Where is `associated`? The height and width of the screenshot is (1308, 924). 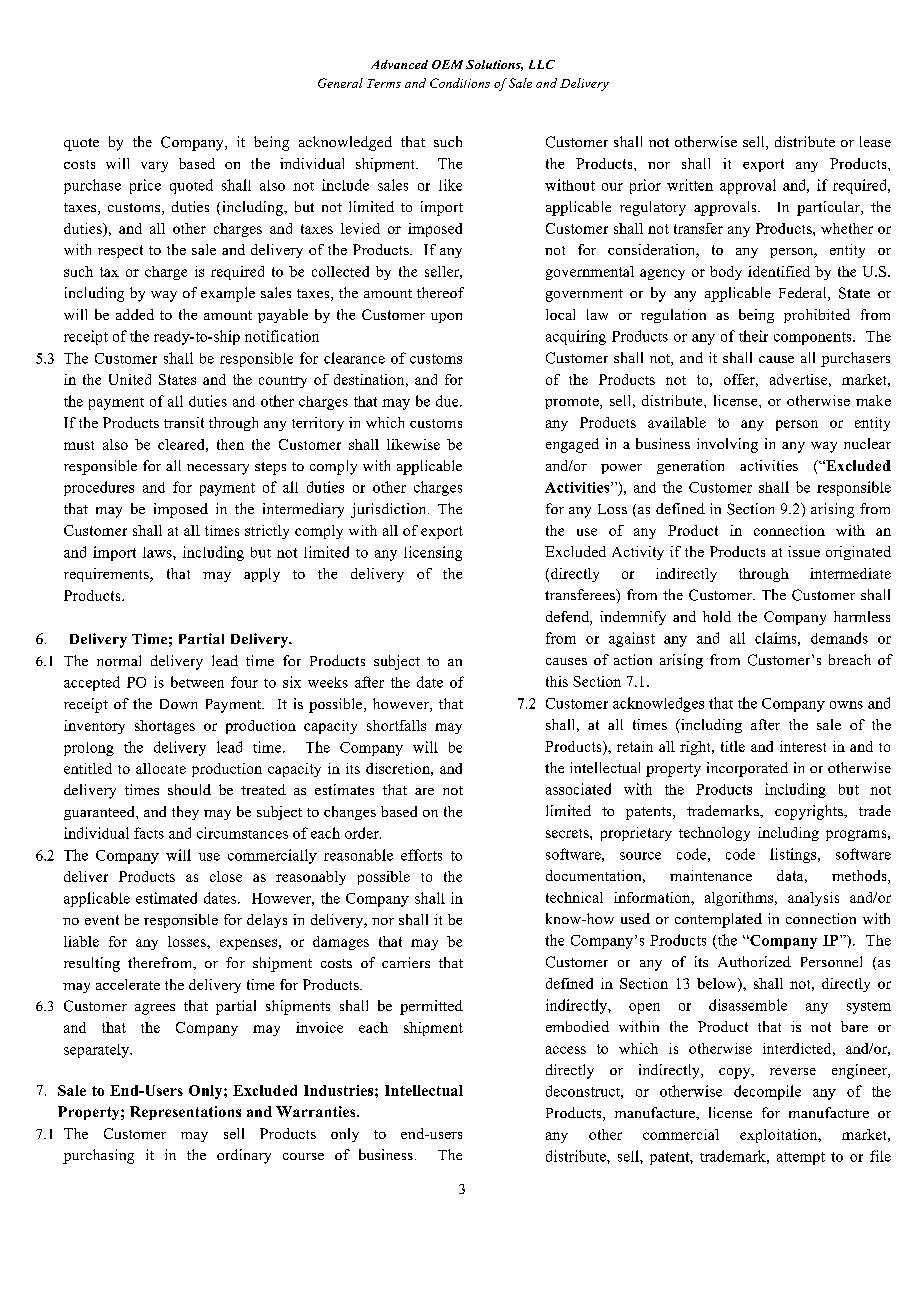
associated is located at coordinates (578, 789).
